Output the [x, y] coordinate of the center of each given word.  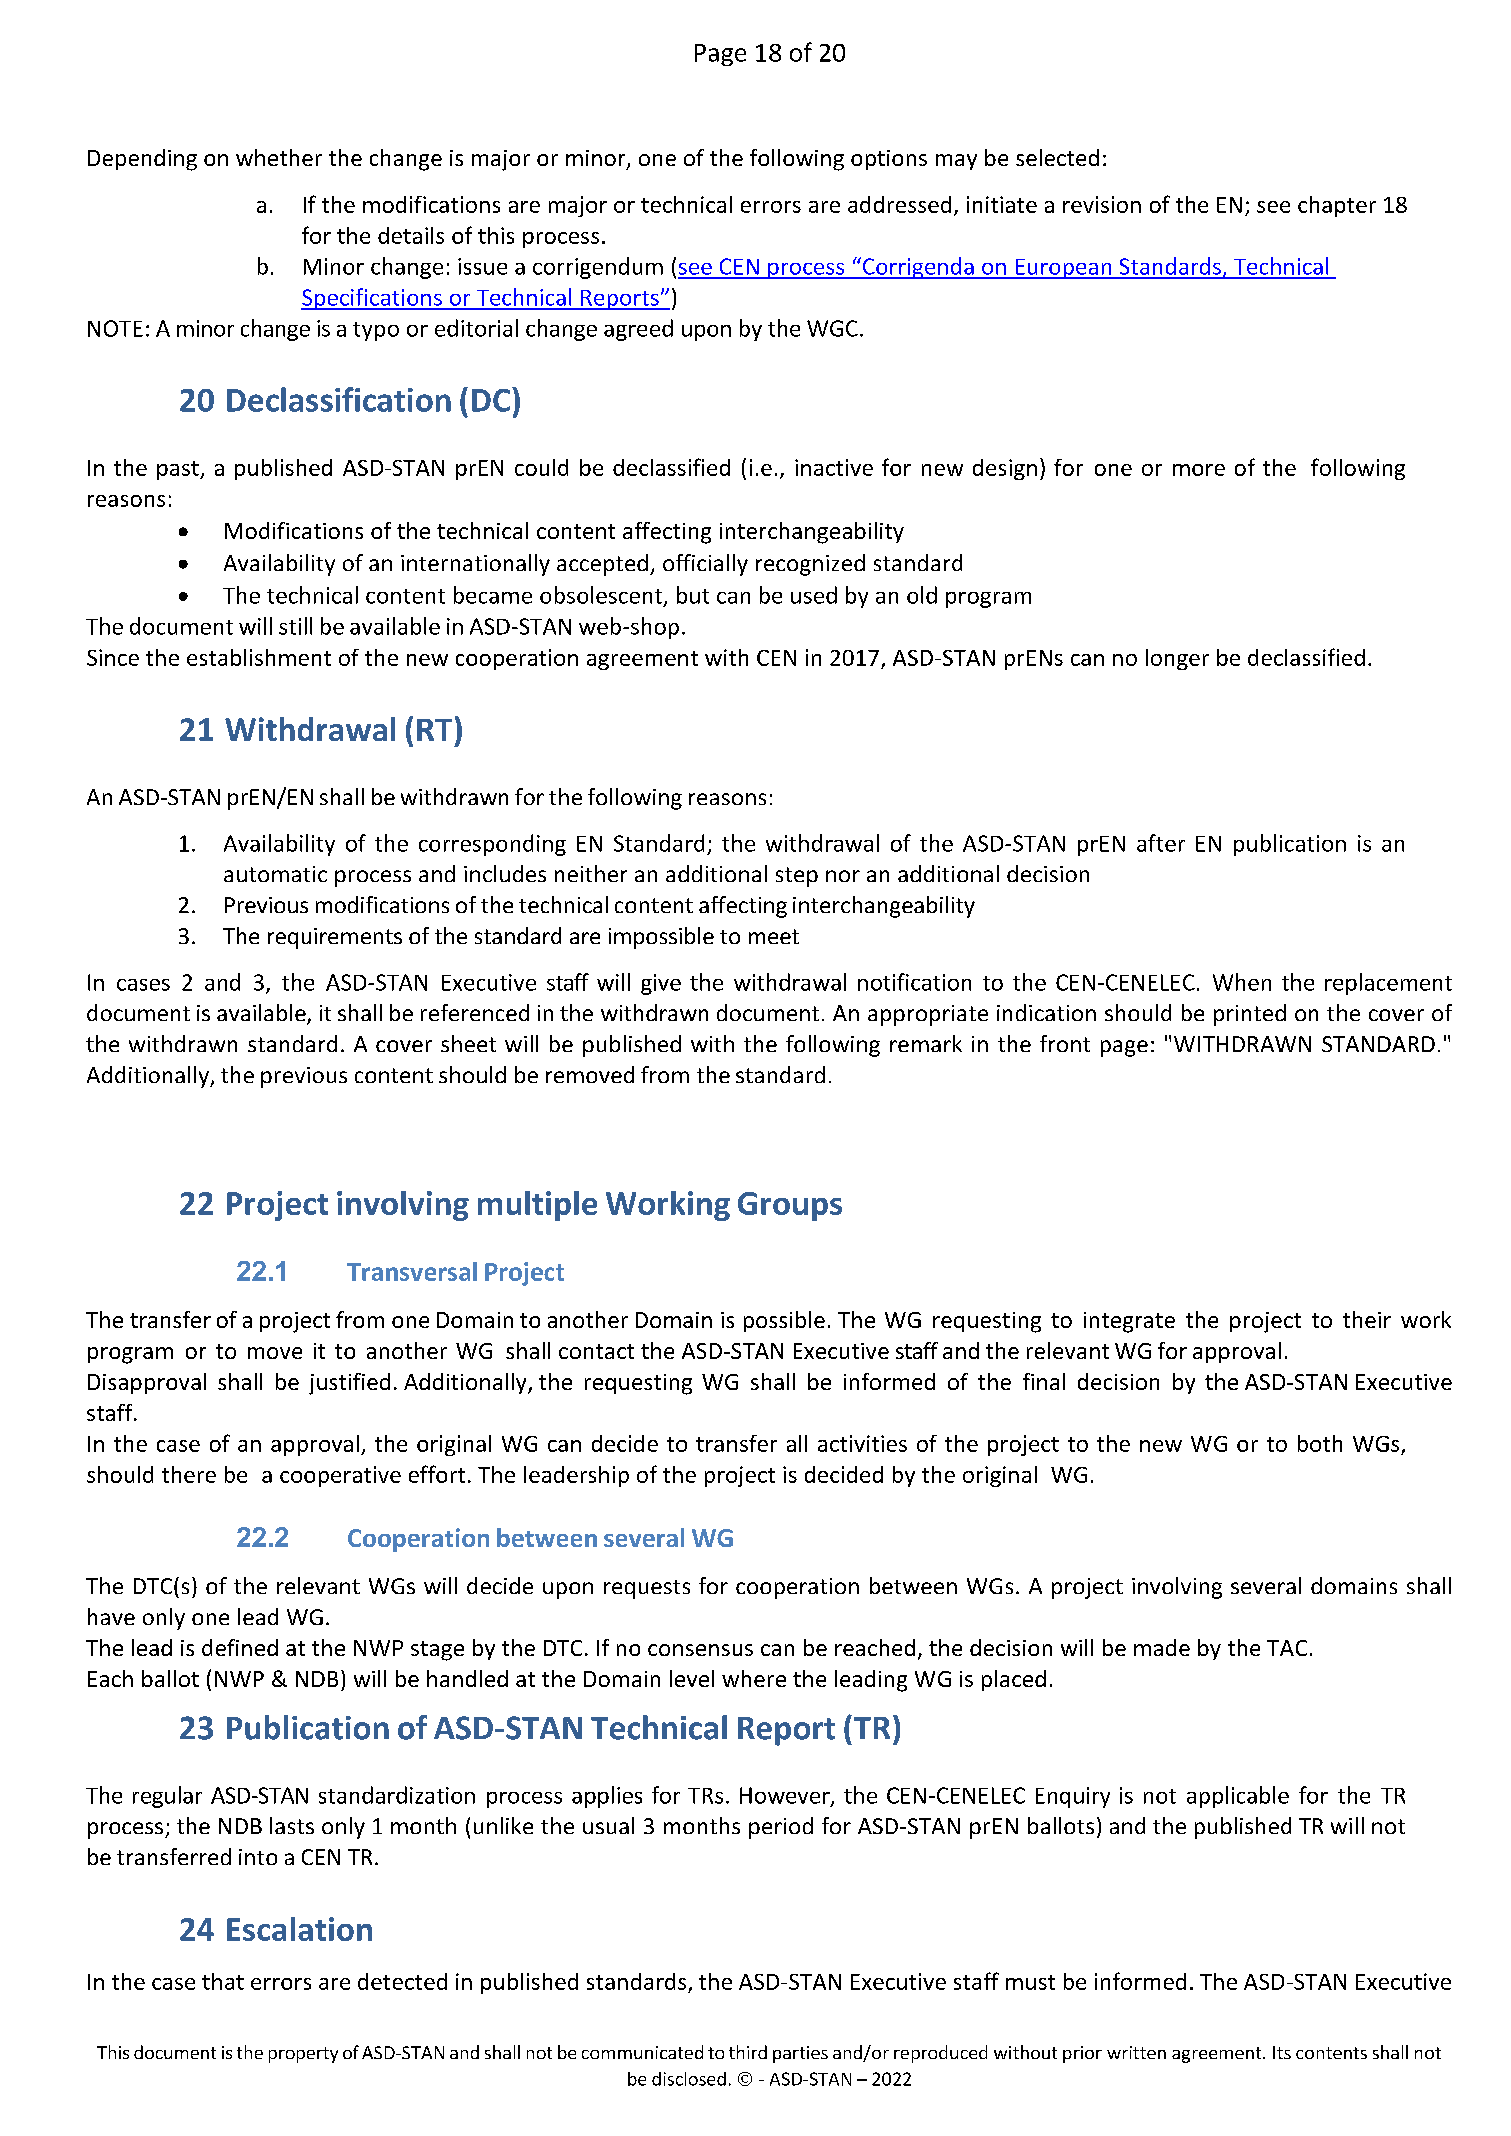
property [303, 2055]
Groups [790, 1206]
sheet [468, 1043]
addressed [899, 204]
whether [279, 157]
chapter [1337, 206]
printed [1250, 1015]
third [748, 2052]
